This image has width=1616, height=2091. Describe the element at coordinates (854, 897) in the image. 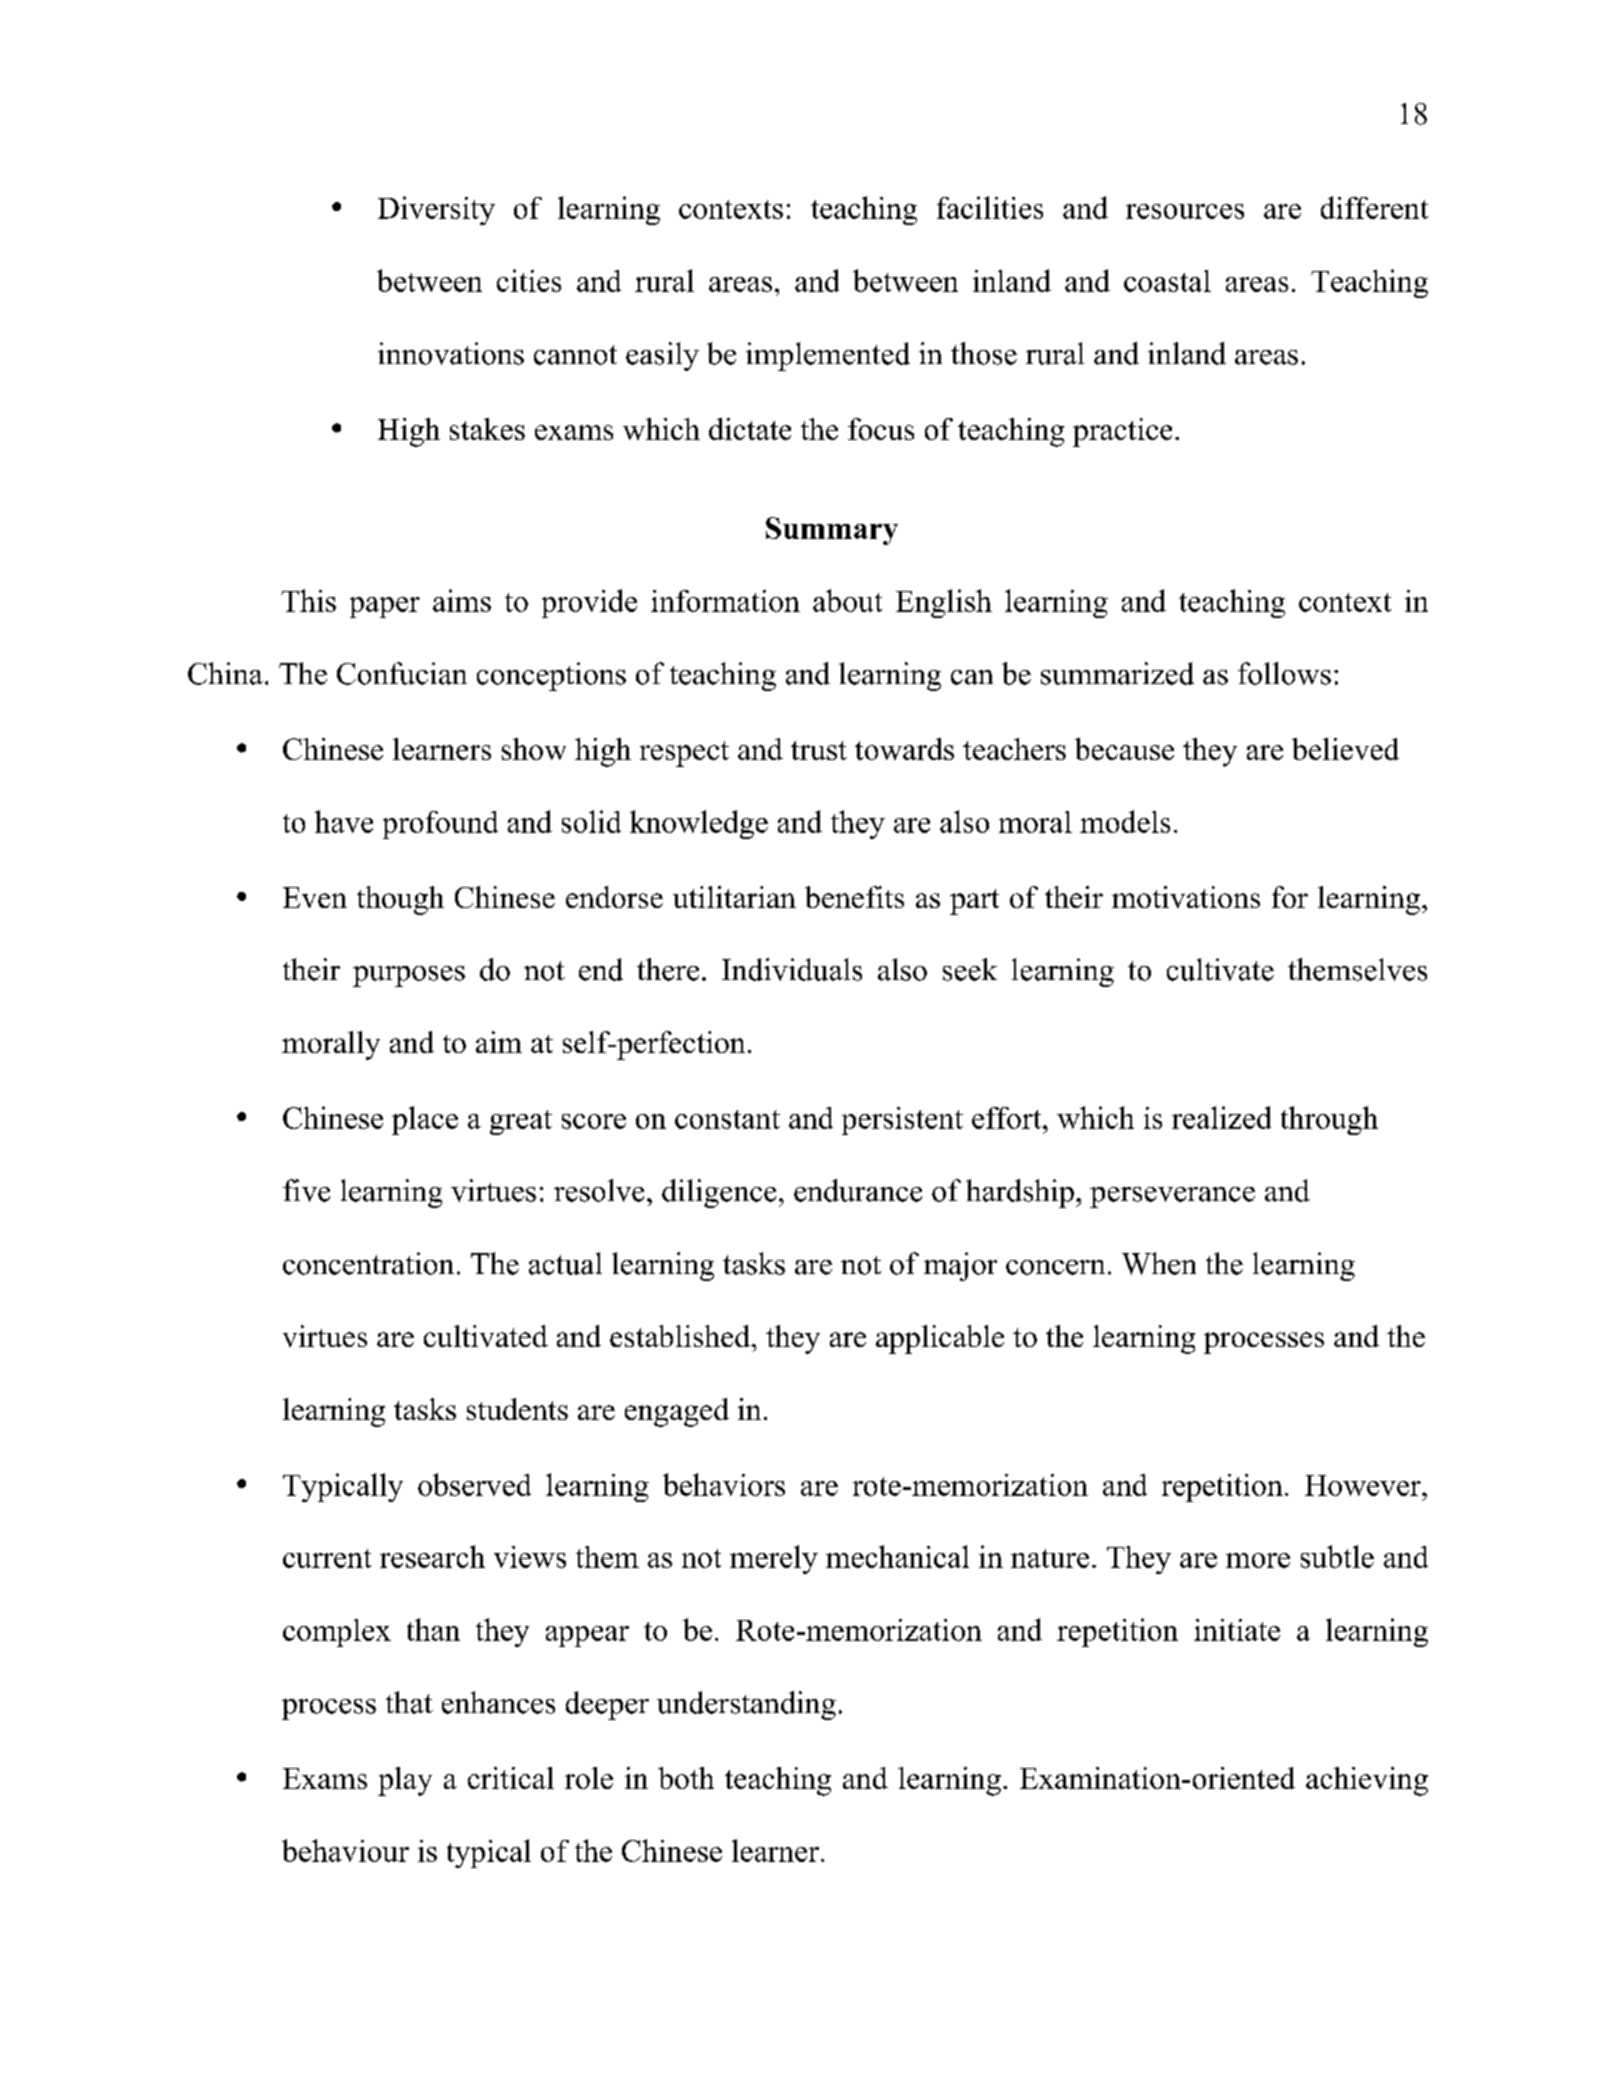

I see `benefits` at that location.
